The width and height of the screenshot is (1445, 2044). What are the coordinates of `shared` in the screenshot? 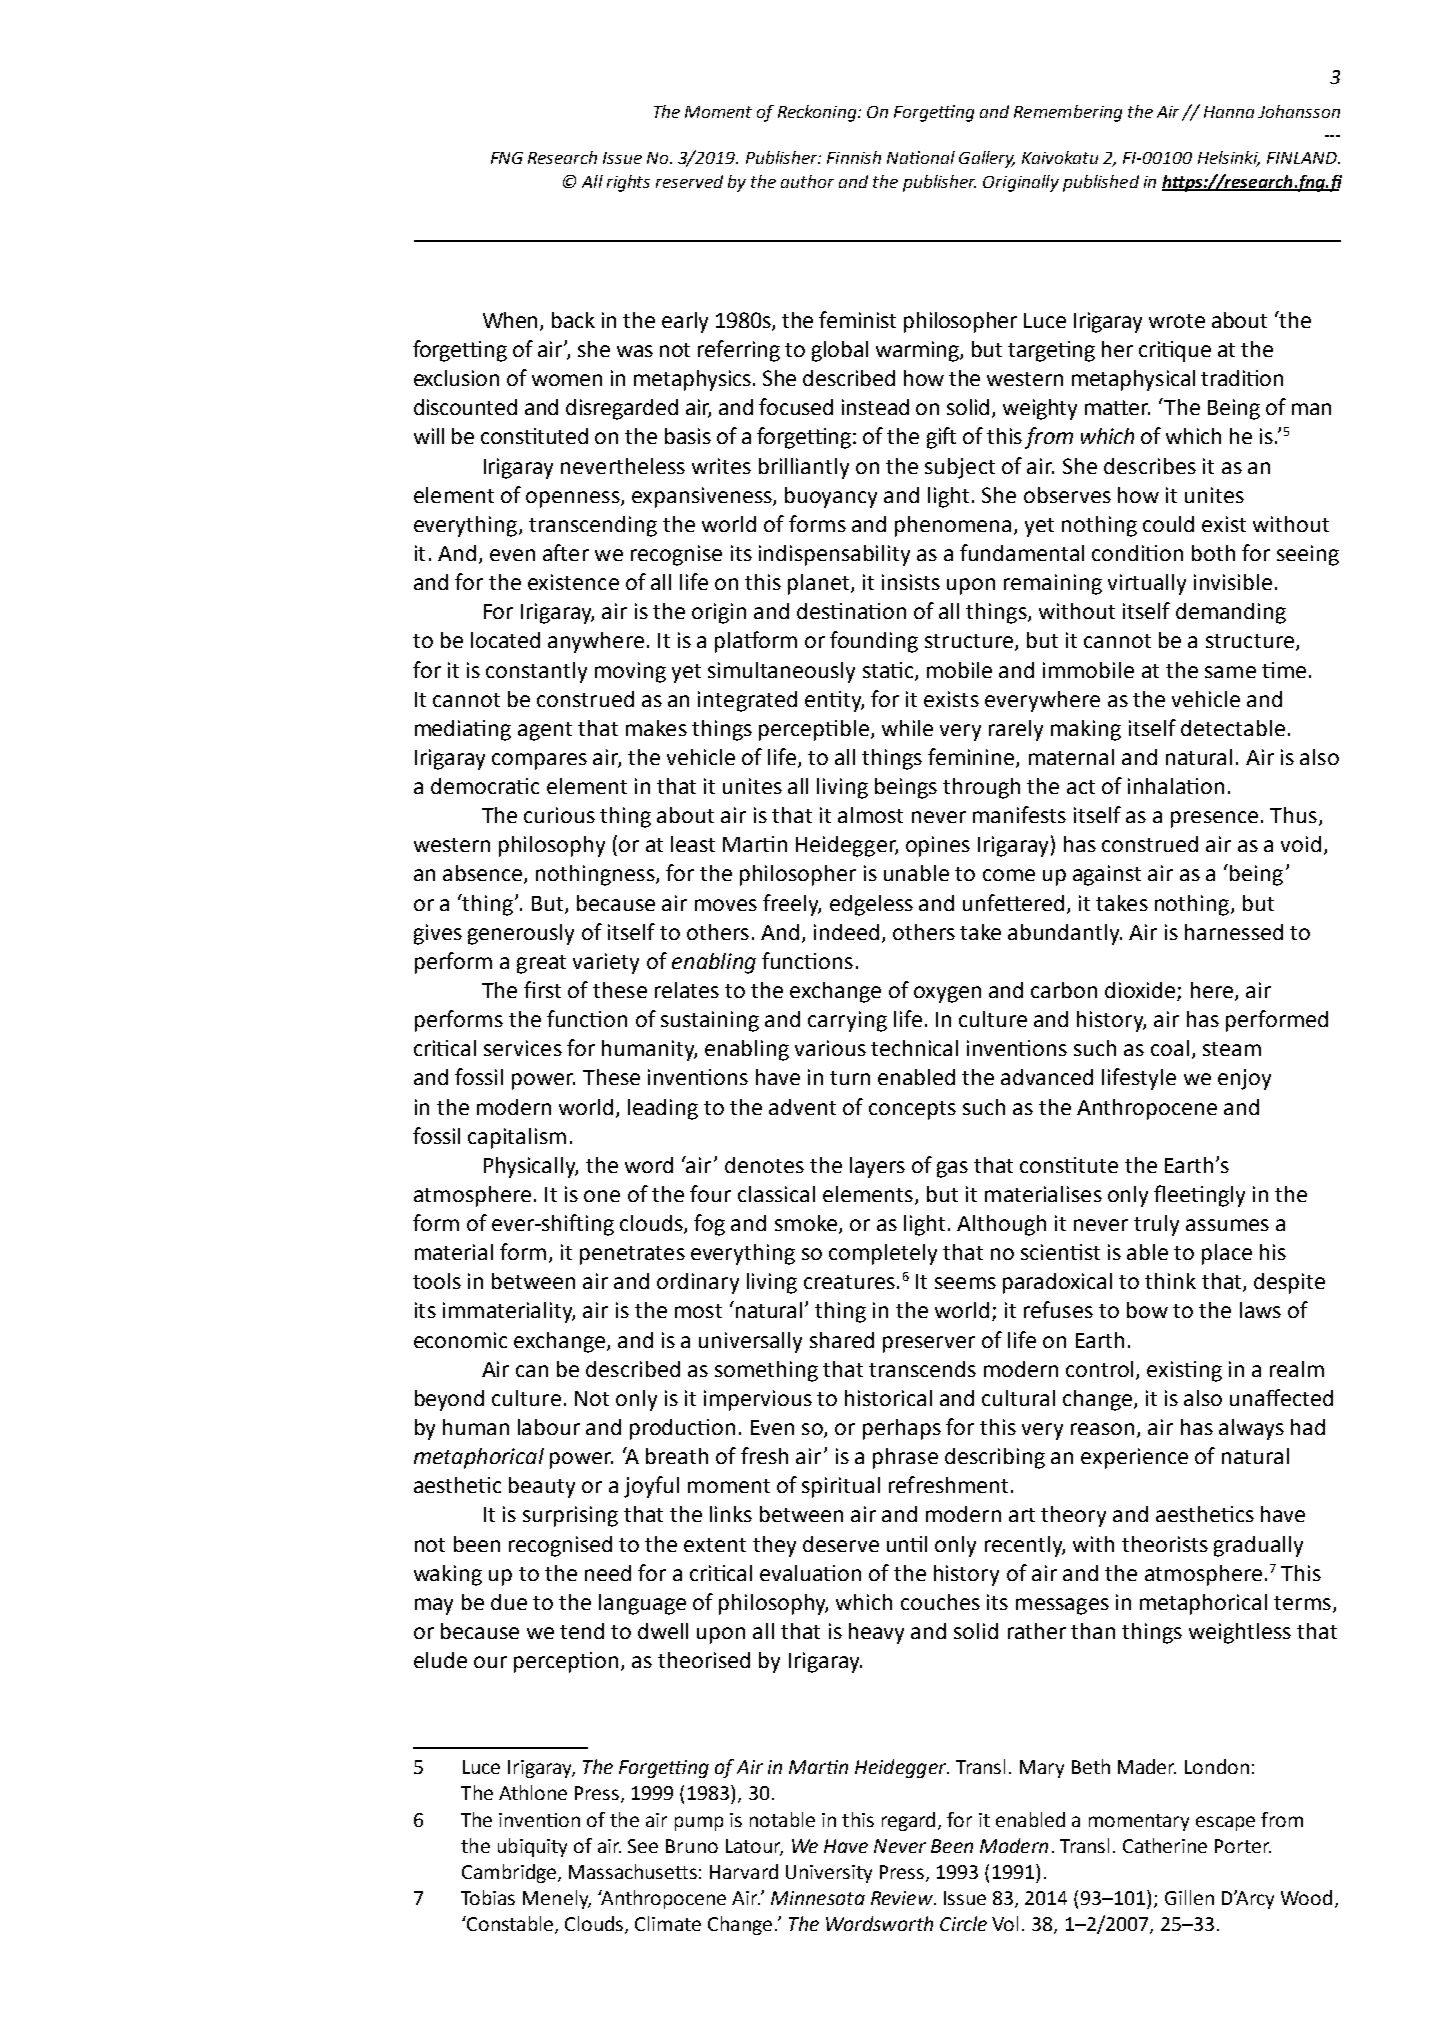 It's located at (842, 1340).
